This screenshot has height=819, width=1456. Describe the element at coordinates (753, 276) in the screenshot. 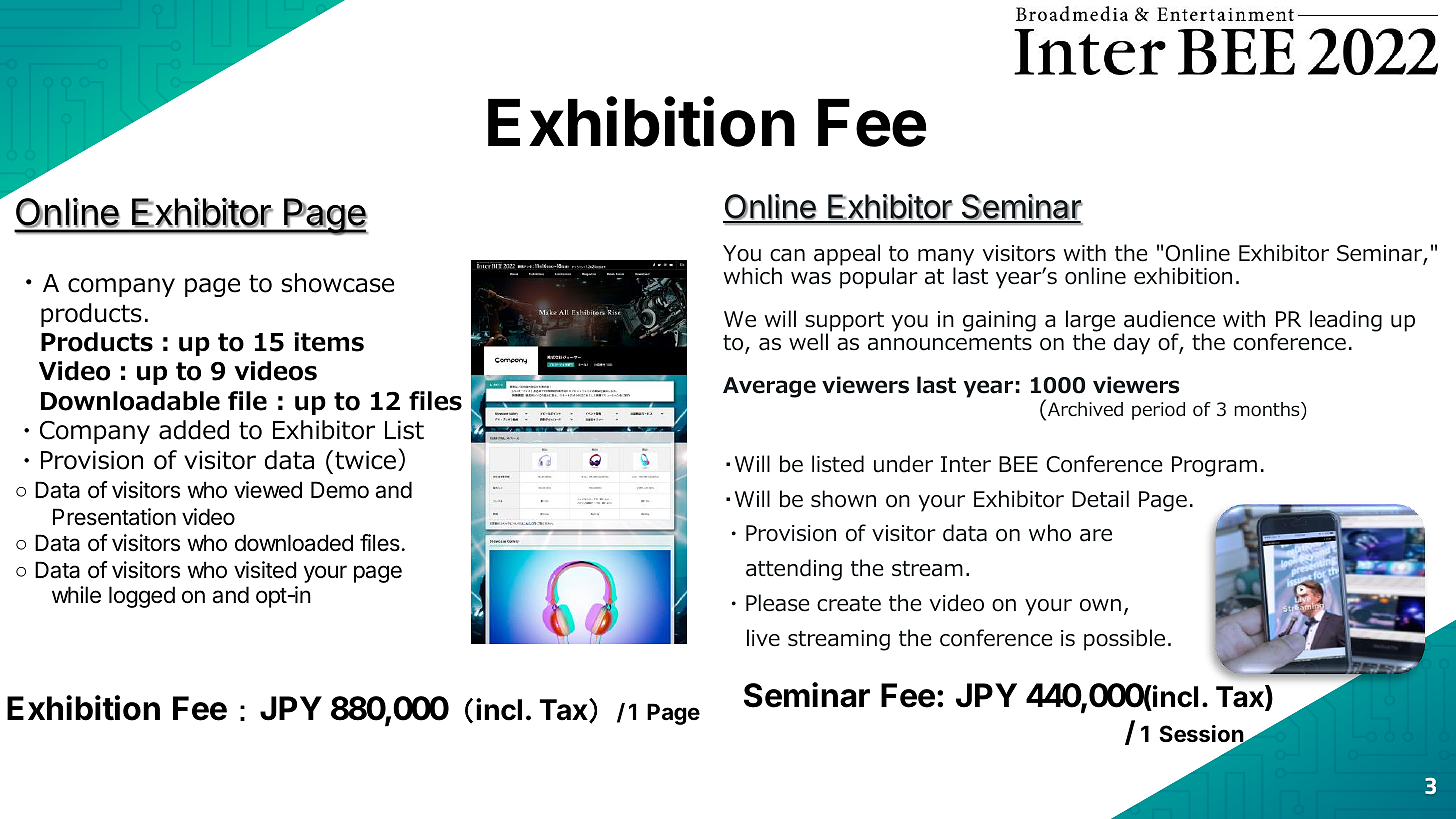

I see `which` at that location.
